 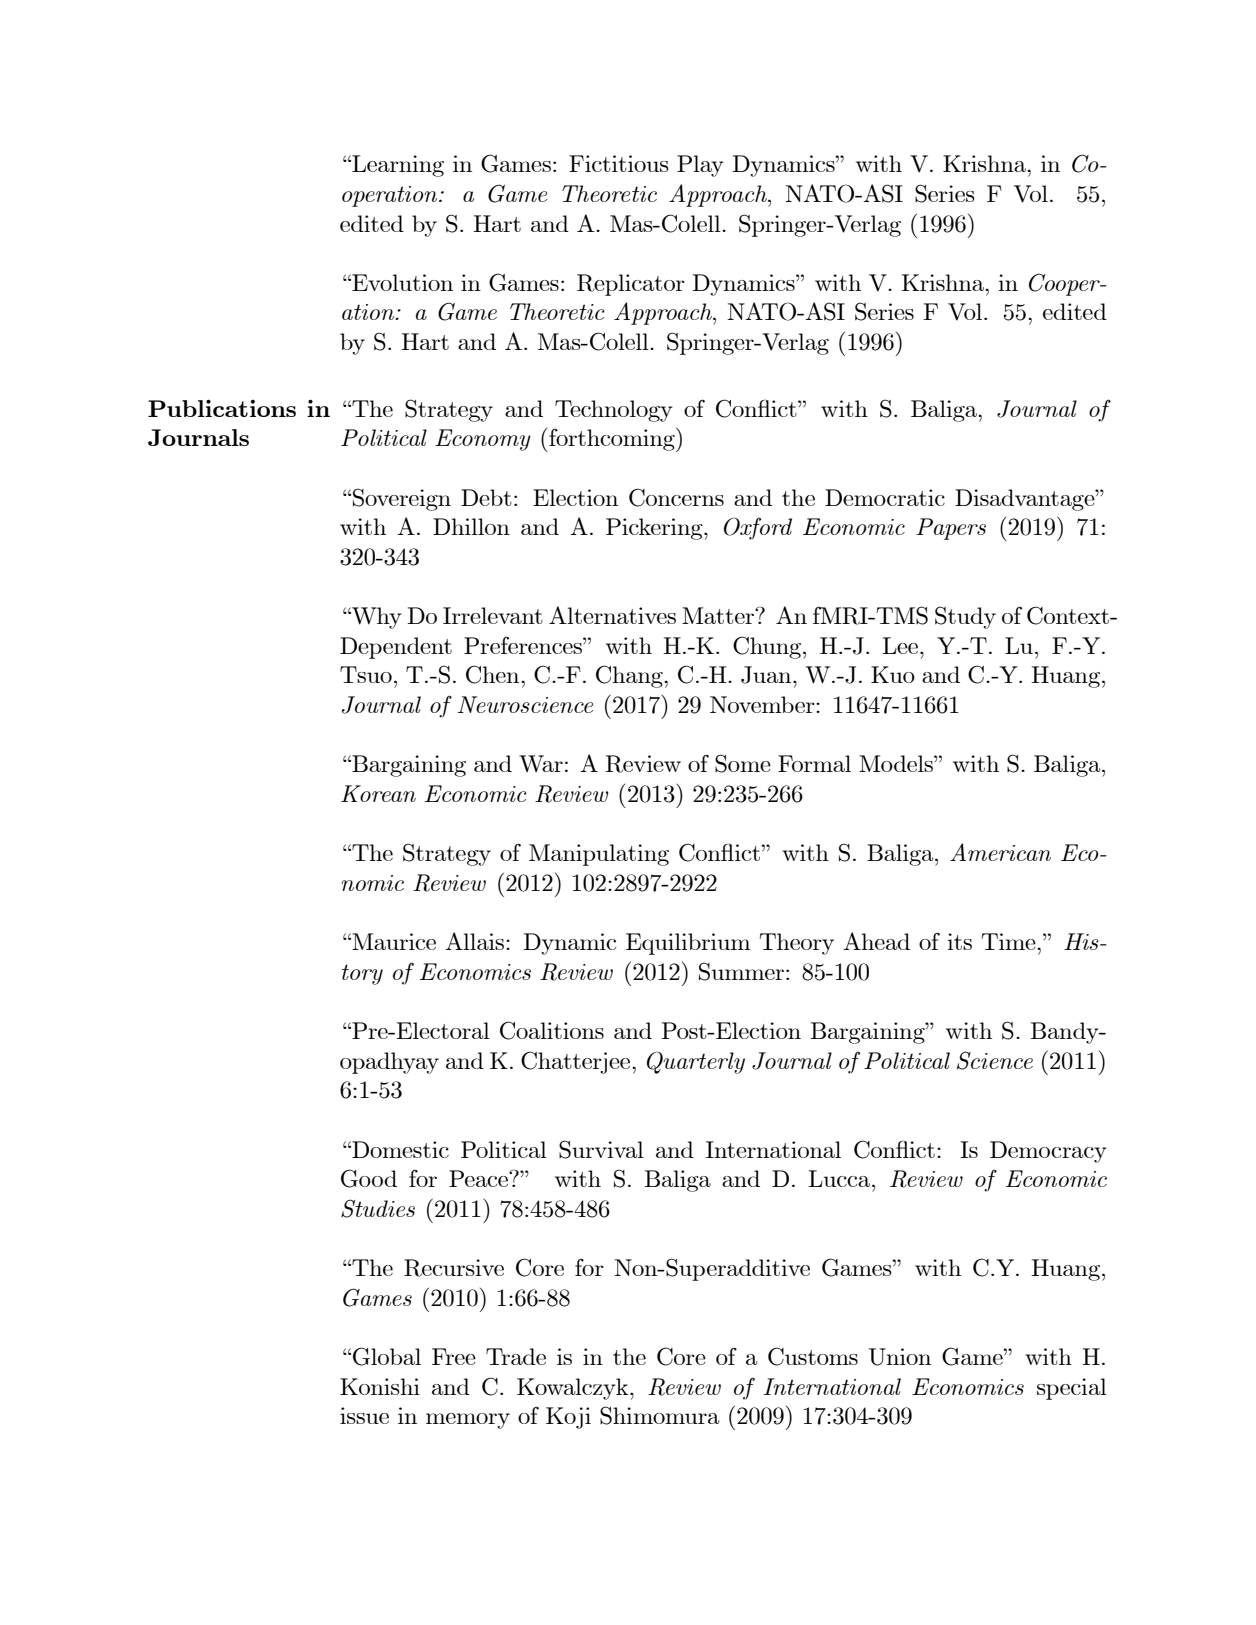 I want to click on Korean, so click(x=378, y=793).
